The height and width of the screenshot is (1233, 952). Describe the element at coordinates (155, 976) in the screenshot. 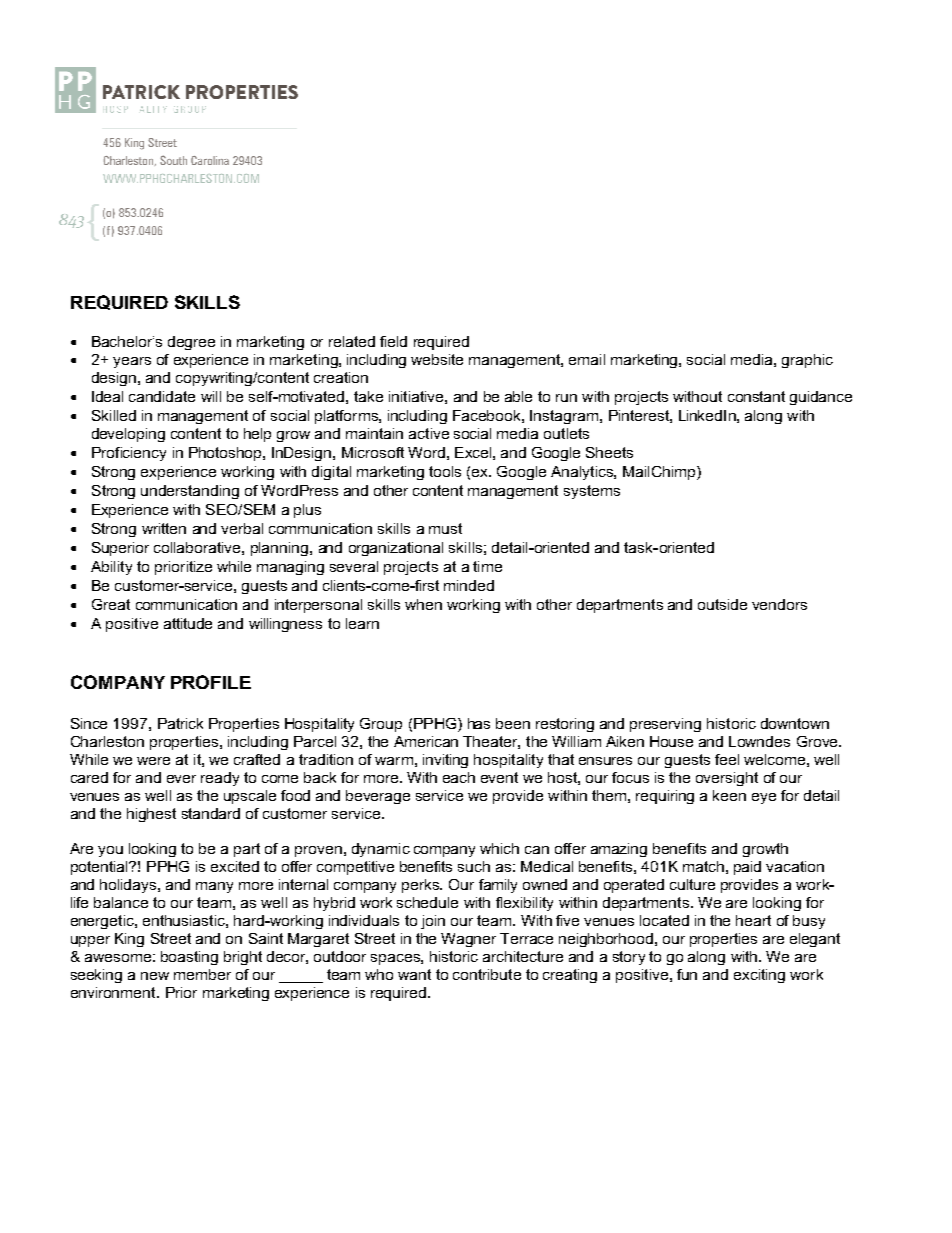

I see `new` at that location.
